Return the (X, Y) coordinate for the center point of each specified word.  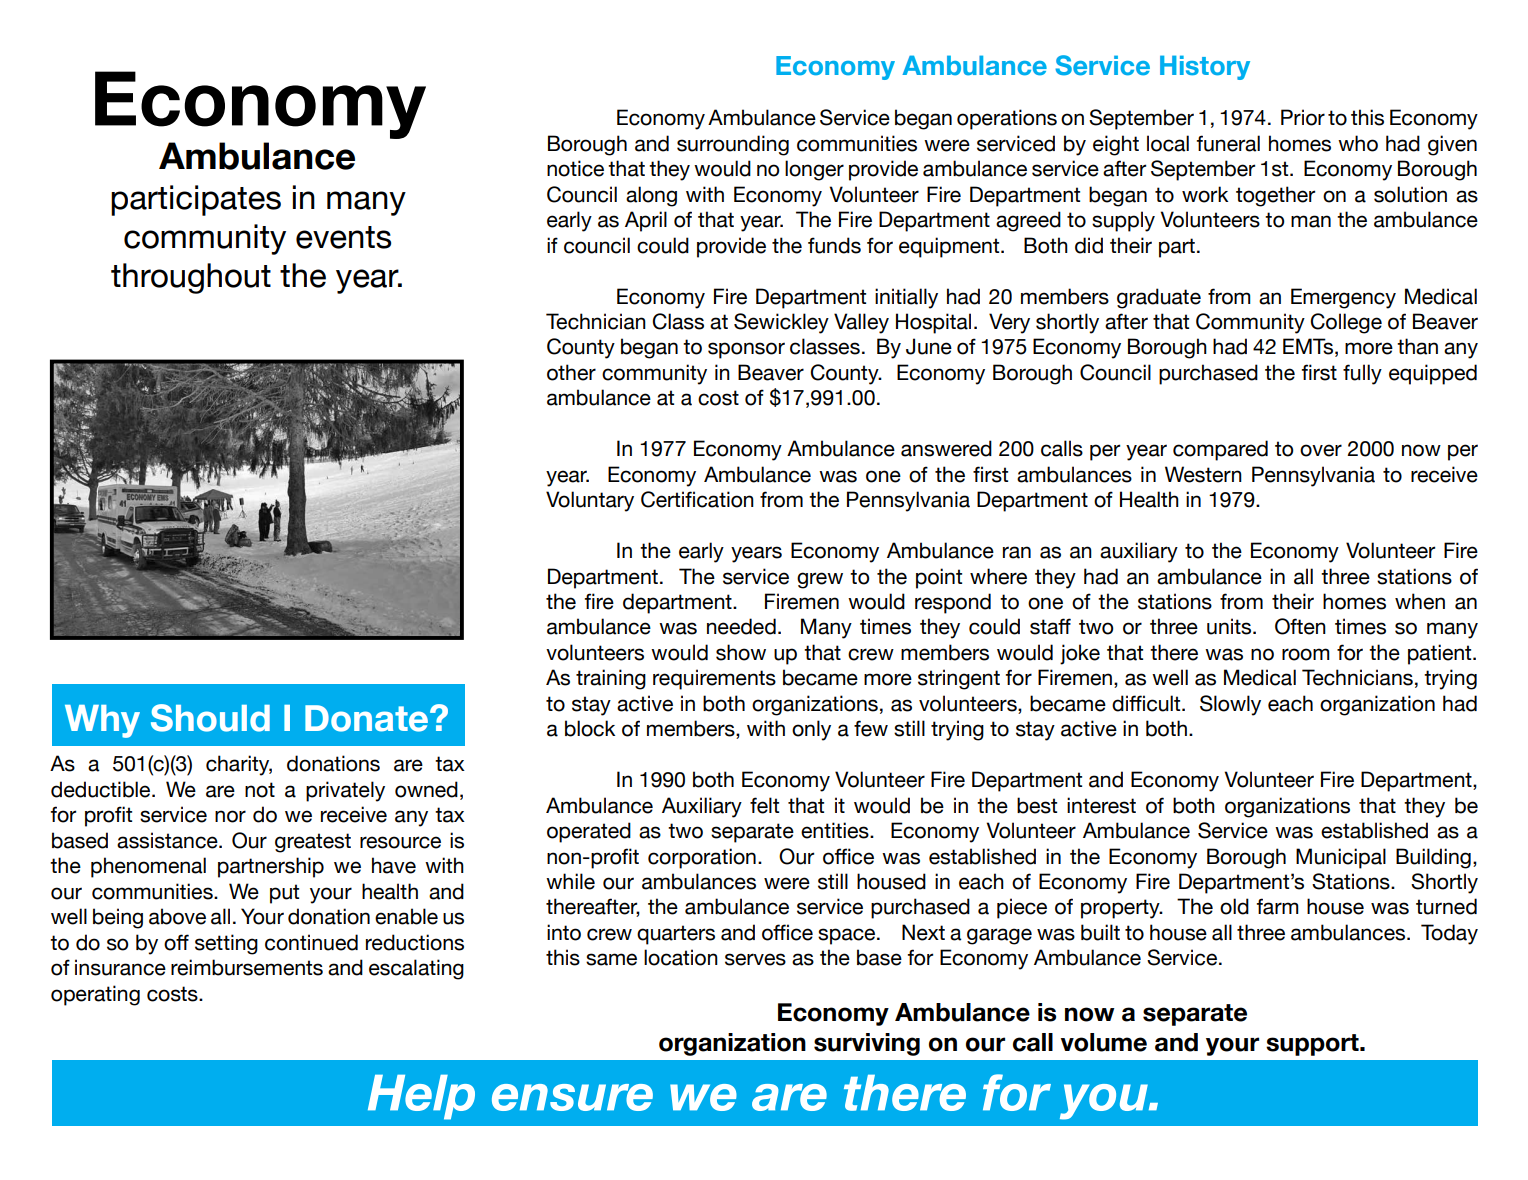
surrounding (733, 145)
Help (421, 1097)
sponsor (746, 350)
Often (1300, 626)
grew (820, 580)
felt (764, 805)
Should (210, 718)
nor (230, 816)
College (1346, 323)
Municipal (1341, 858)
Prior (1303, 117)
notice (575, 168)
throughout (191, 278)
